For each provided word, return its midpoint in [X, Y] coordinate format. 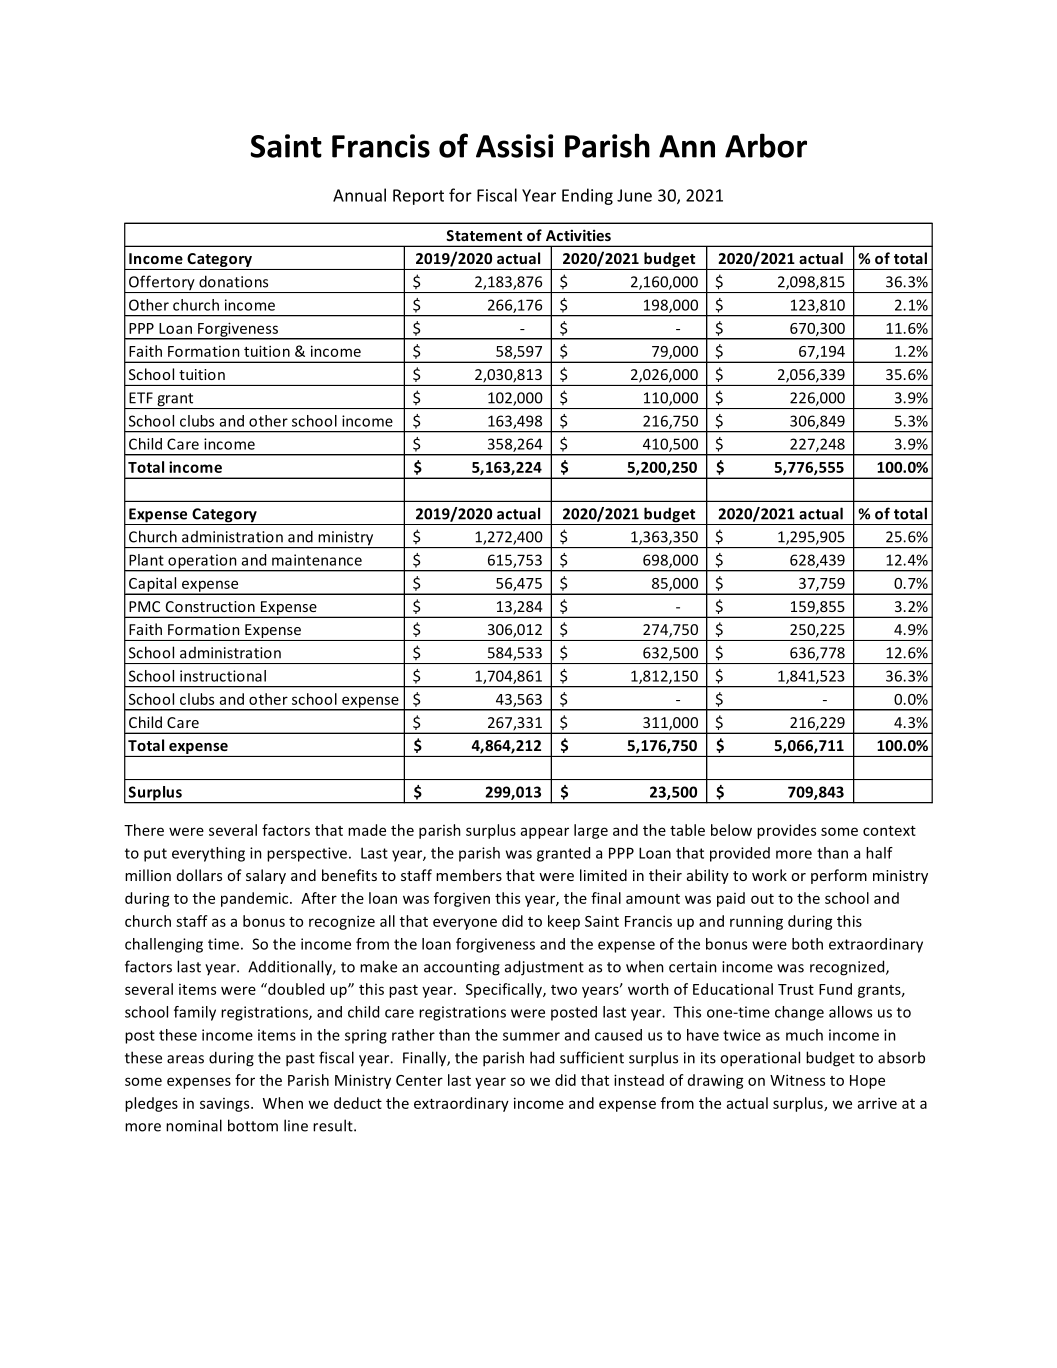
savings [226, 1105]
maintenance [317, 560]
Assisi [514, 146]
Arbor [766, 145]
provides [786, 831]
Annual [359, 195]
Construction [210, 606]
